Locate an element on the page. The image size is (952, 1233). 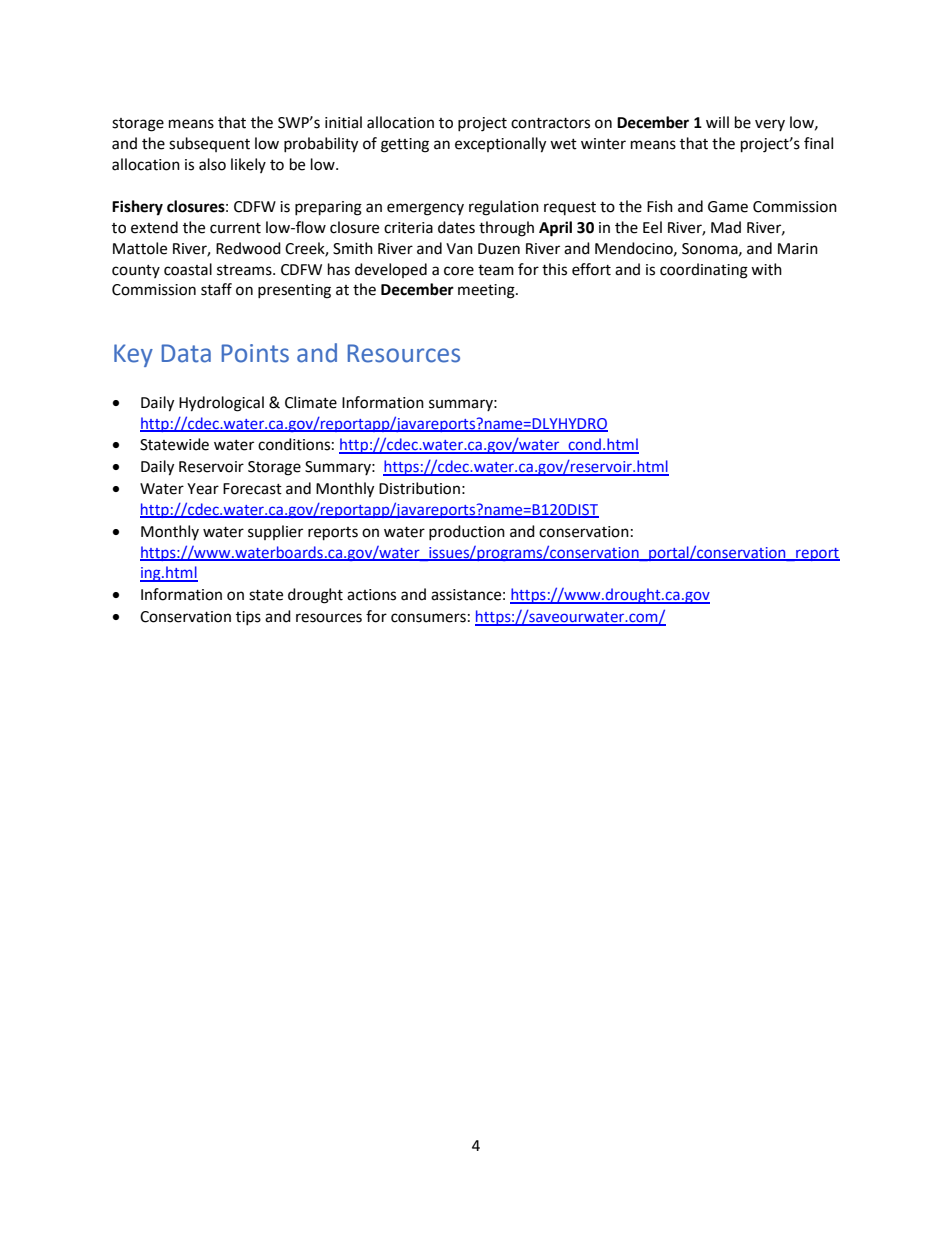
tips is located at coordinates (248, 618).
